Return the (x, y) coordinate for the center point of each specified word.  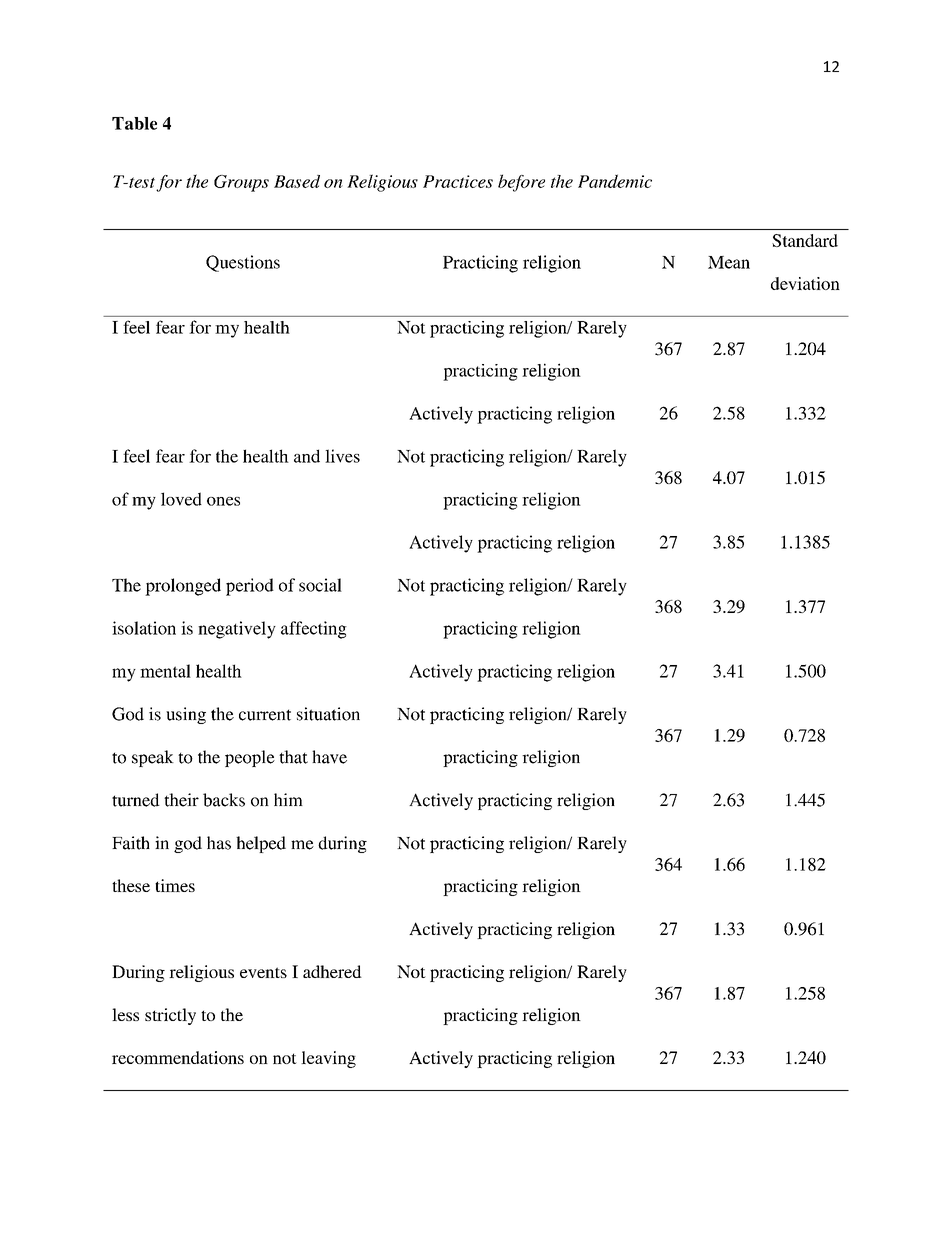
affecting (314, 630)
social (320, 585)
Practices (458, 181)
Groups (241, 183)
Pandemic (615, 181)
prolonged (183, 587)
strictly (170, 1016)
